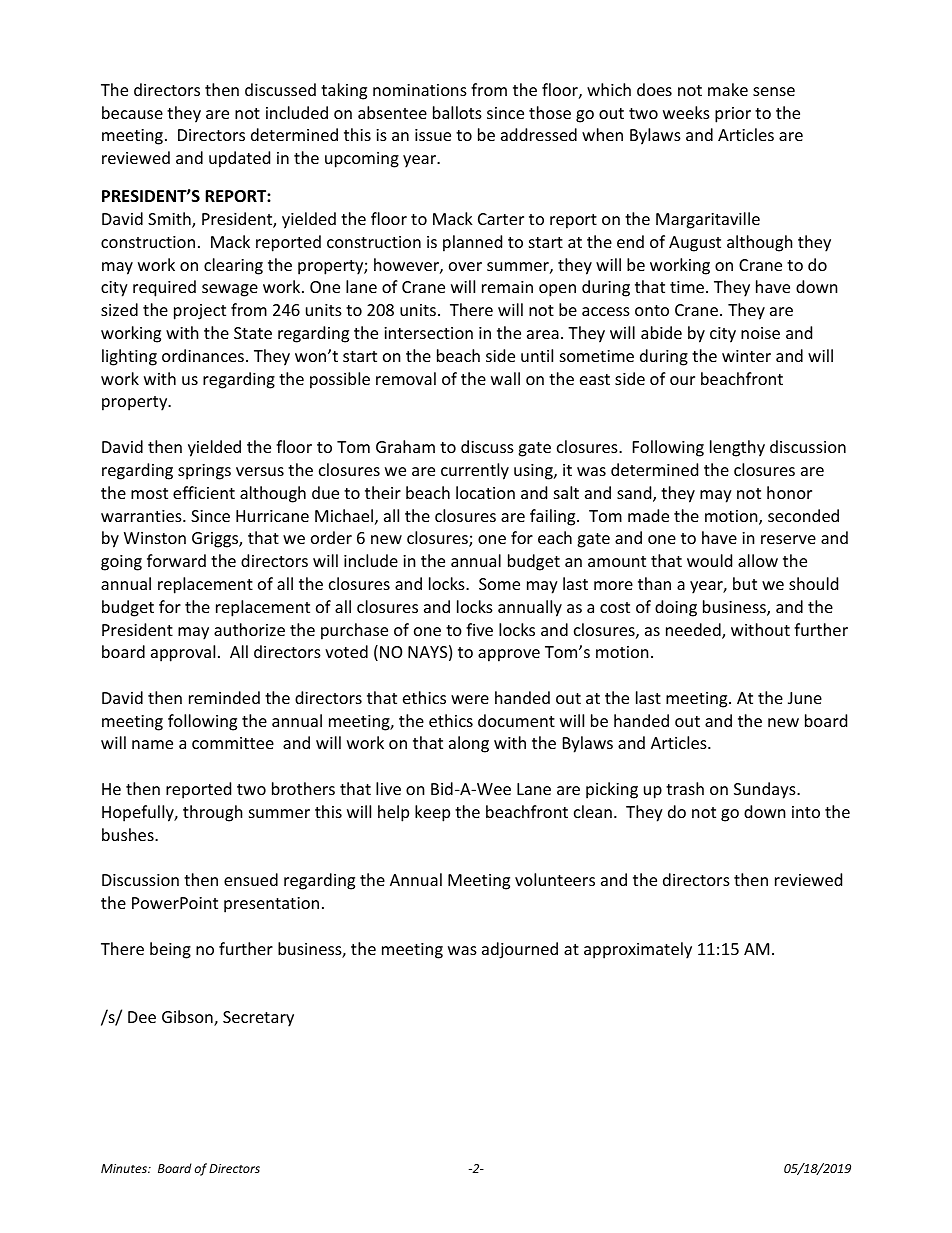  I want to click on ballots, so click(457, 112).
